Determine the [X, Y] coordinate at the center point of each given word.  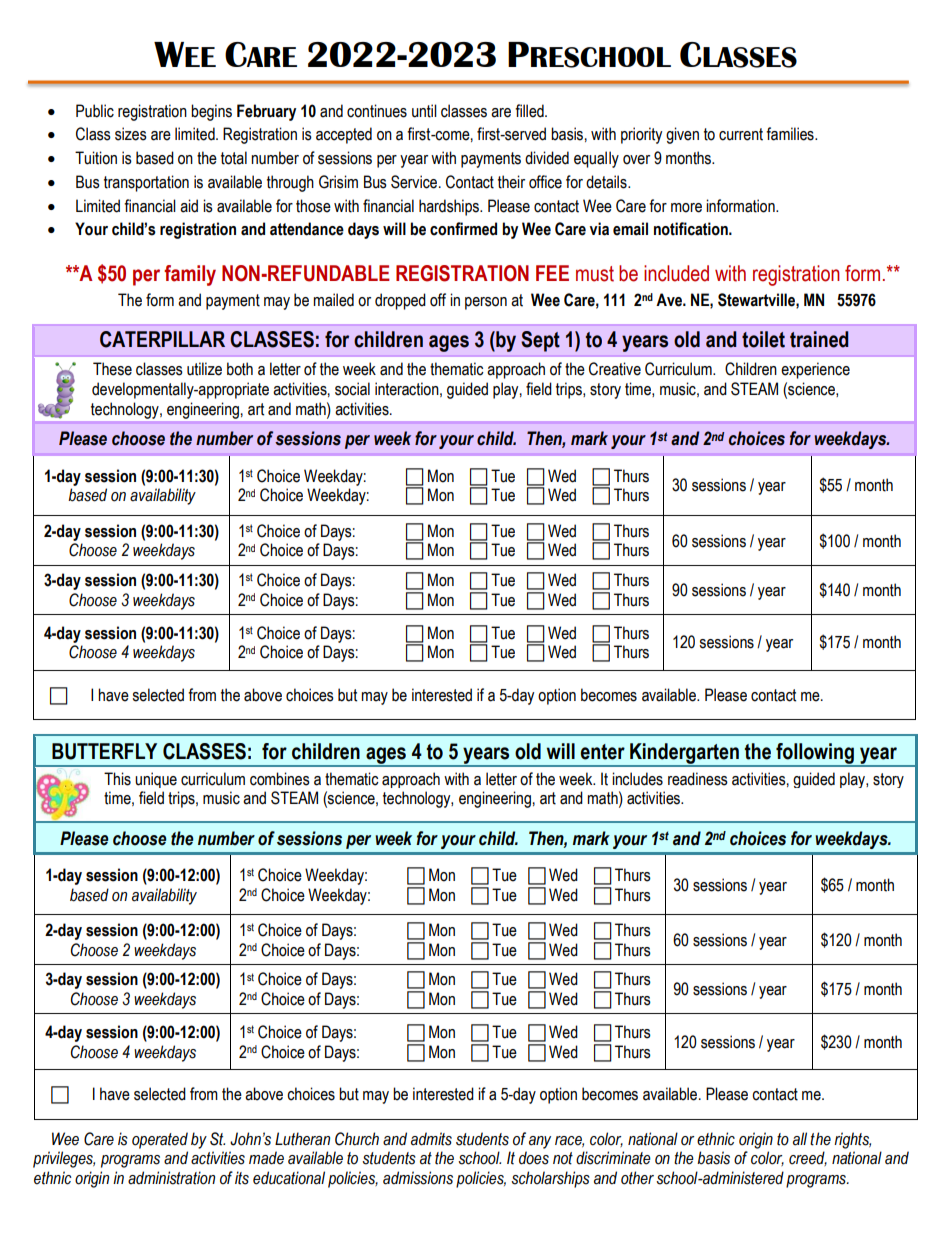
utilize [204, 369]
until [424, 111]
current [741, 134]
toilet [763, 339]
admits [431, 1139]
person [486, 303]
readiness [698, 779]
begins [211, 112]
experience [815, 370]
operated [160, 1140]
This [117, 779]
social [352, 389]
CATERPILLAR [162, 339]
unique [156, 780]
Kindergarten [684, 754]
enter [603, 752]
